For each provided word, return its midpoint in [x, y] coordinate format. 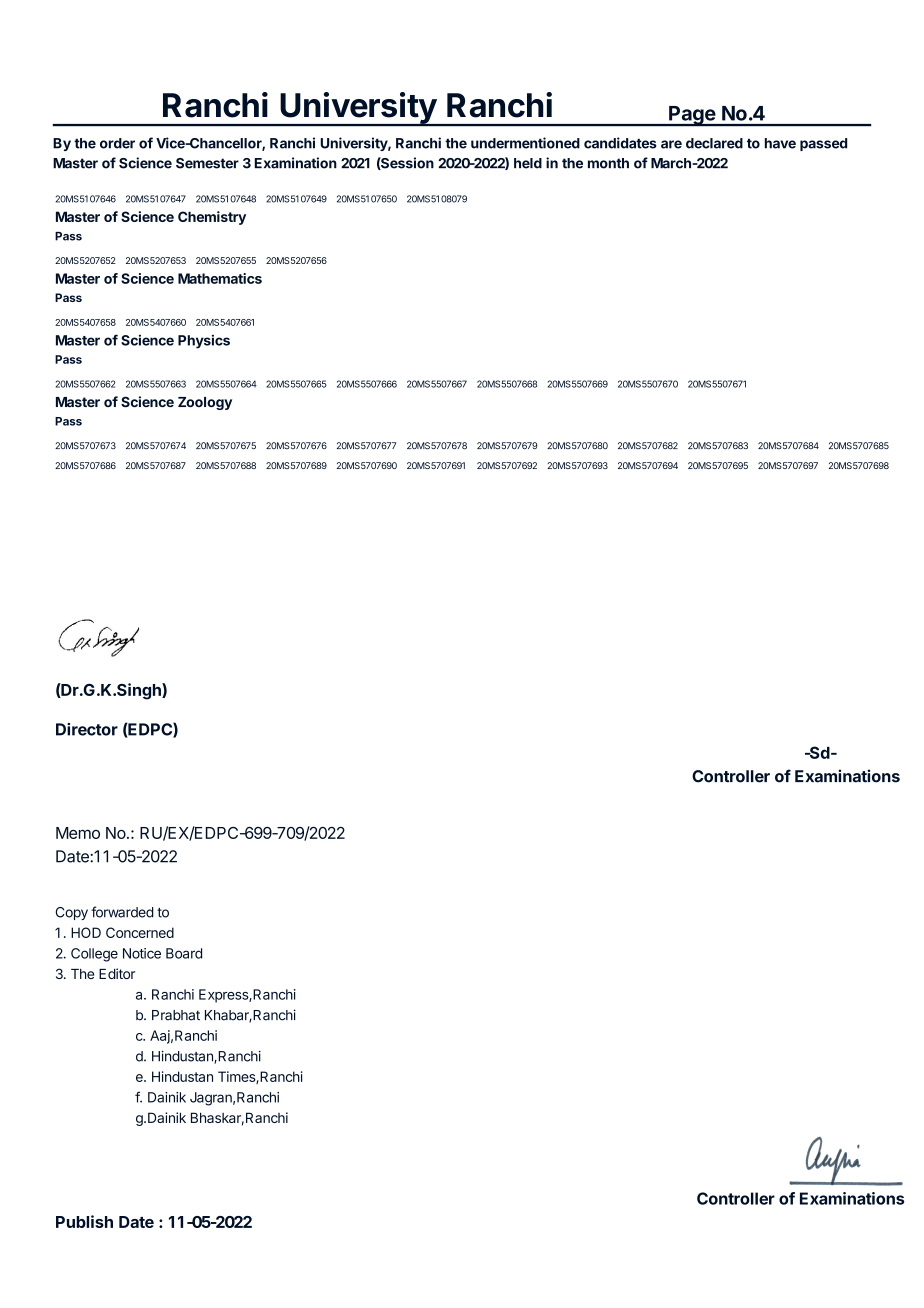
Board [184, 953]
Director [87, 729]
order [117, 143]
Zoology [205, 403]
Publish [84, 1221]
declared [714, 143]
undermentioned [525, 143]
